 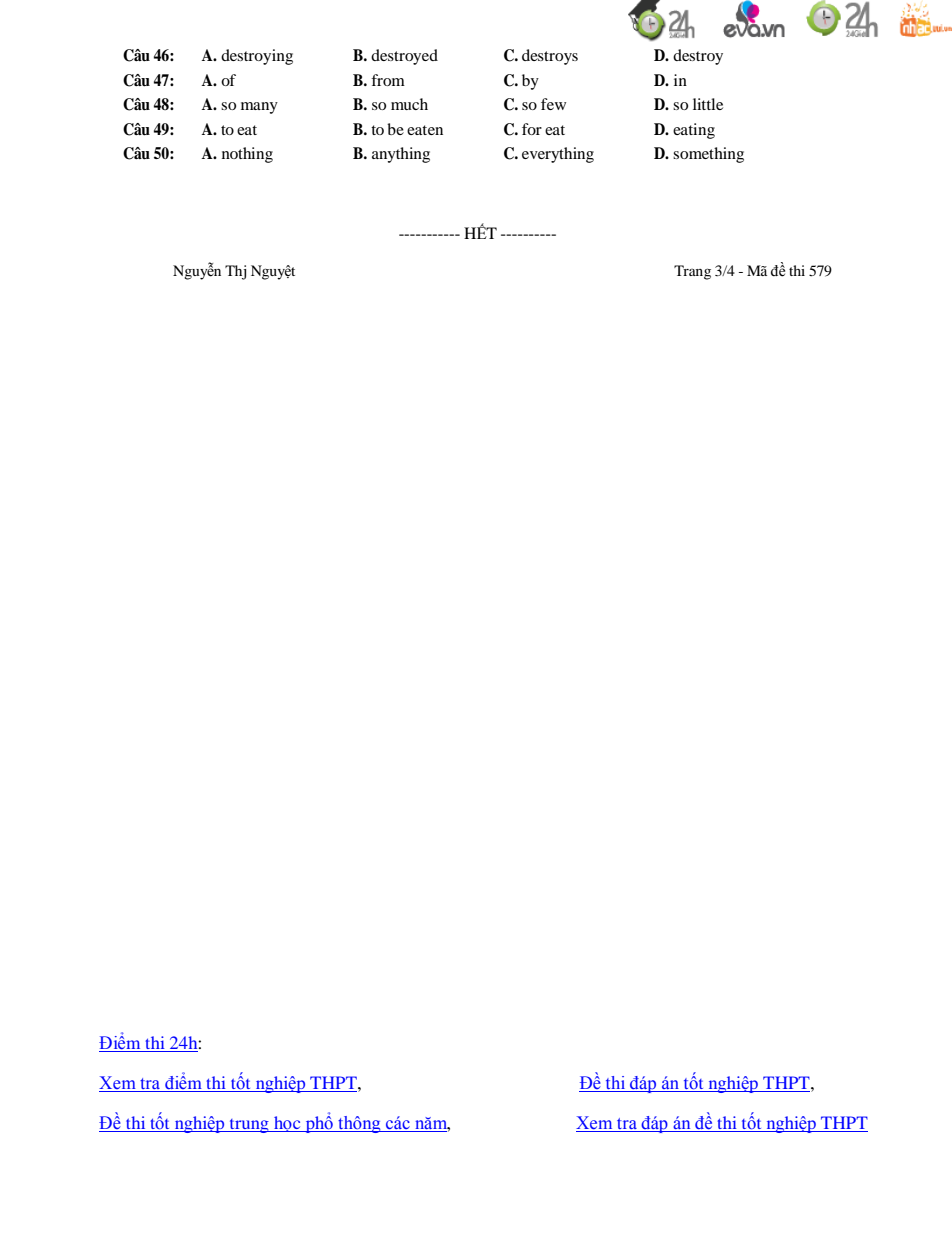 I want to click on something, so click(x=708, y=155).
